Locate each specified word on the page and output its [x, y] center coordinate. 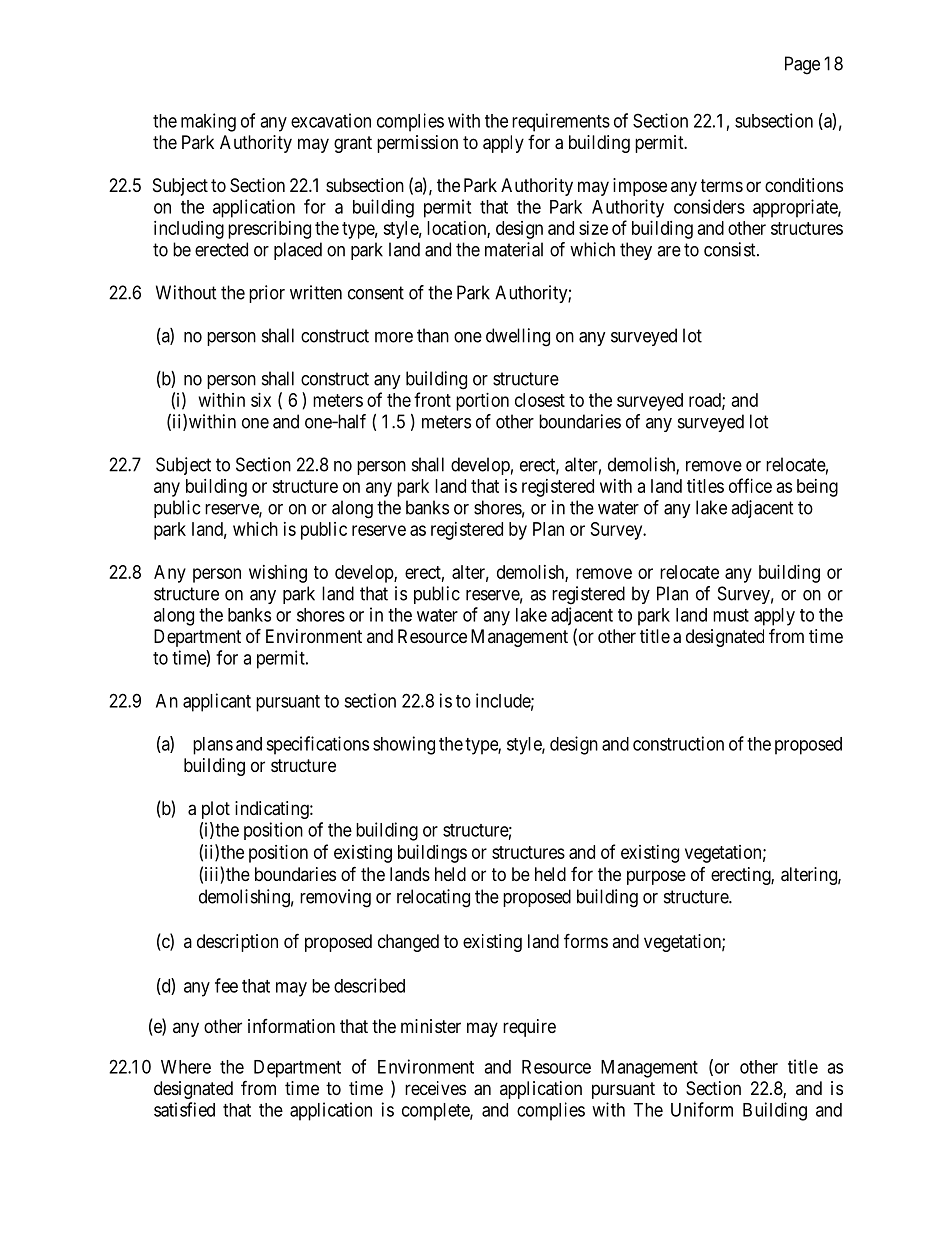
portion [482, 402]
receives [435, 1088]
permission [417, 144]
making [208, 122]
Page [802, 65]
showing [404, 745]
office [750, 485]
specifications [317, 745]
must [731, 615]
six [261, 400]
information [291, 1026]
